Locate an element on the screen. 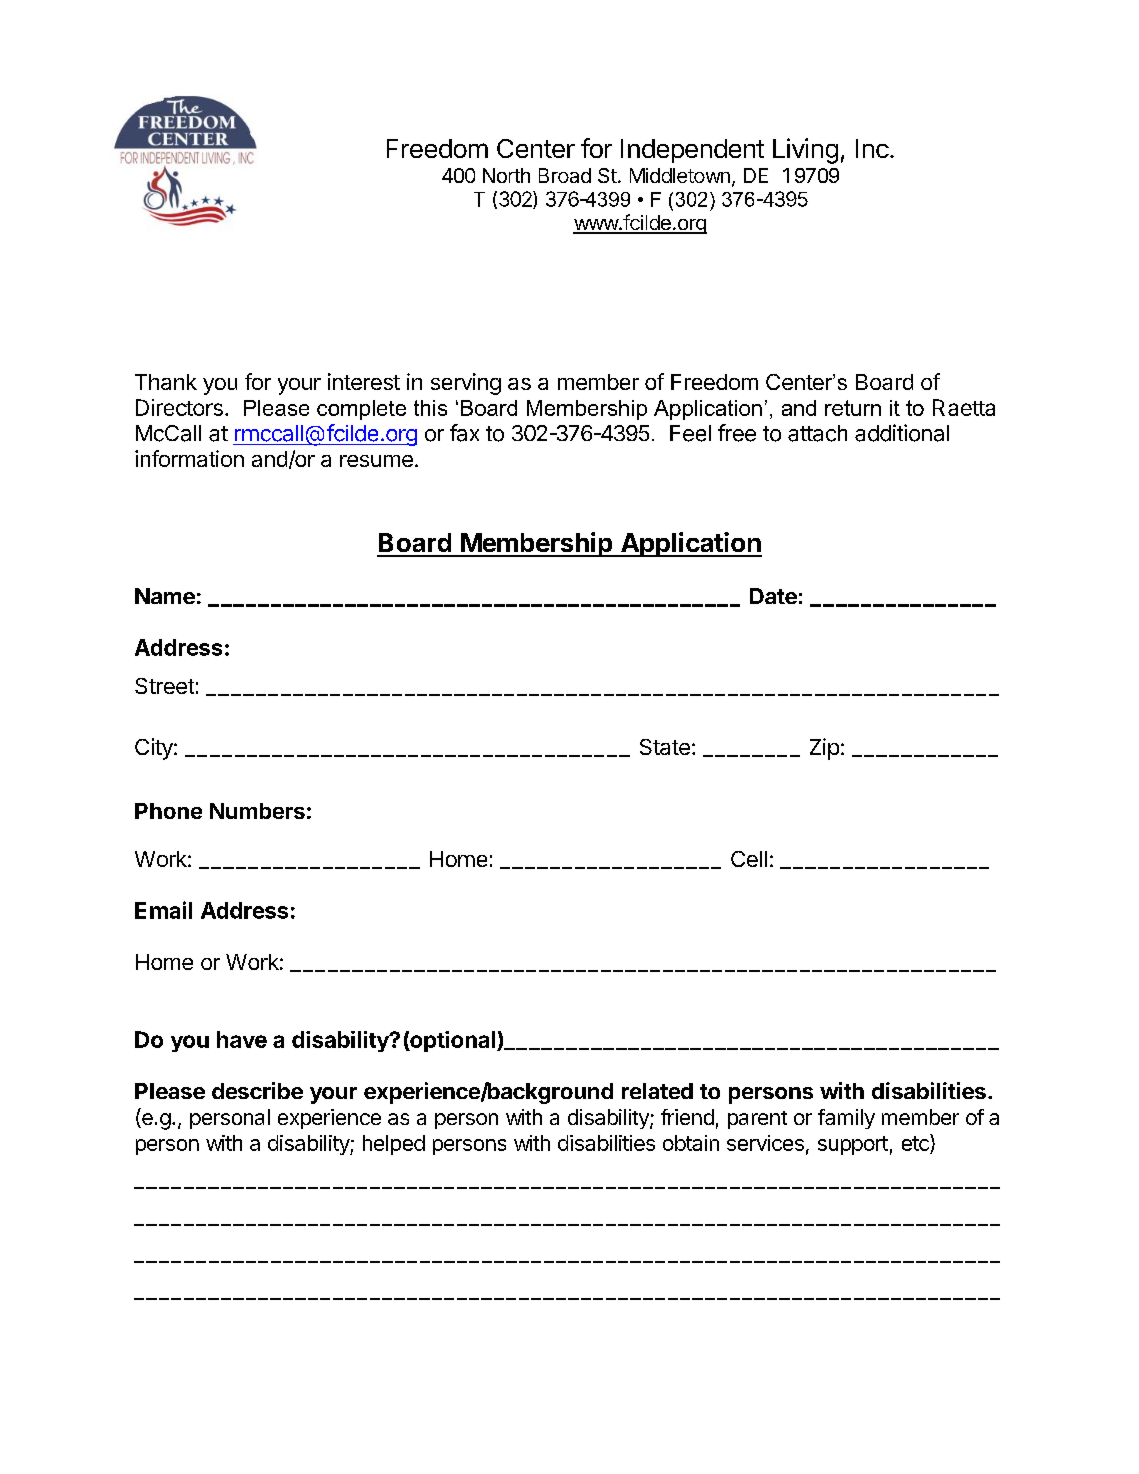  fax is located at coordinates (464, 433).
